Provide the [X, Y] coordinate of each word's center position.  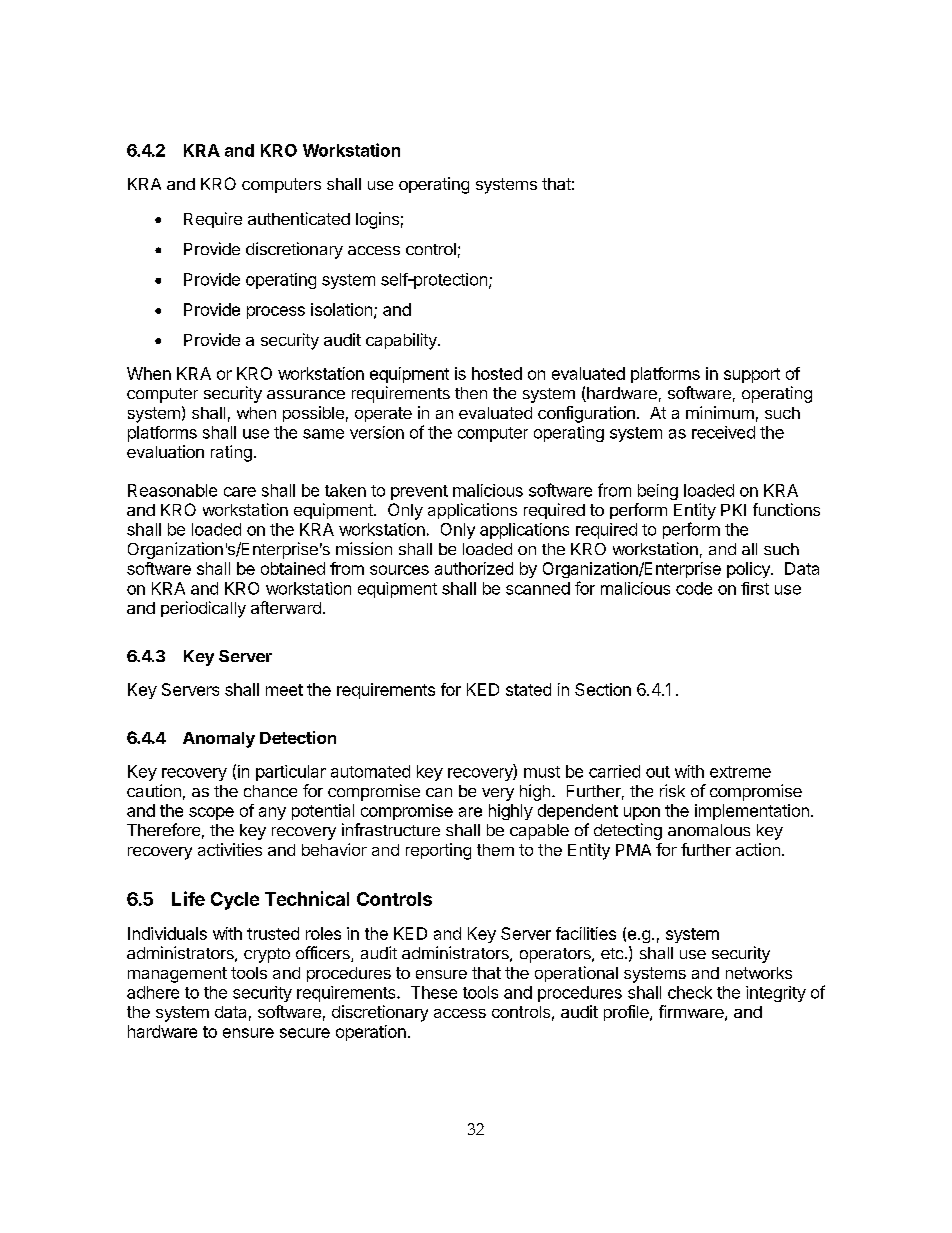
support [752, 375]
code [694, 588]
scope [211, 813]
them [495, 850]
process [276, 312]
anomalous [709, 830]
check [690, 992]
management [177, 975]
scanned [538, 588]
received [723, 432]
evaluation [165, 451]
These [434, 992]
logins [377, 220]
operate [383, 414]
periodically [203, 609]
